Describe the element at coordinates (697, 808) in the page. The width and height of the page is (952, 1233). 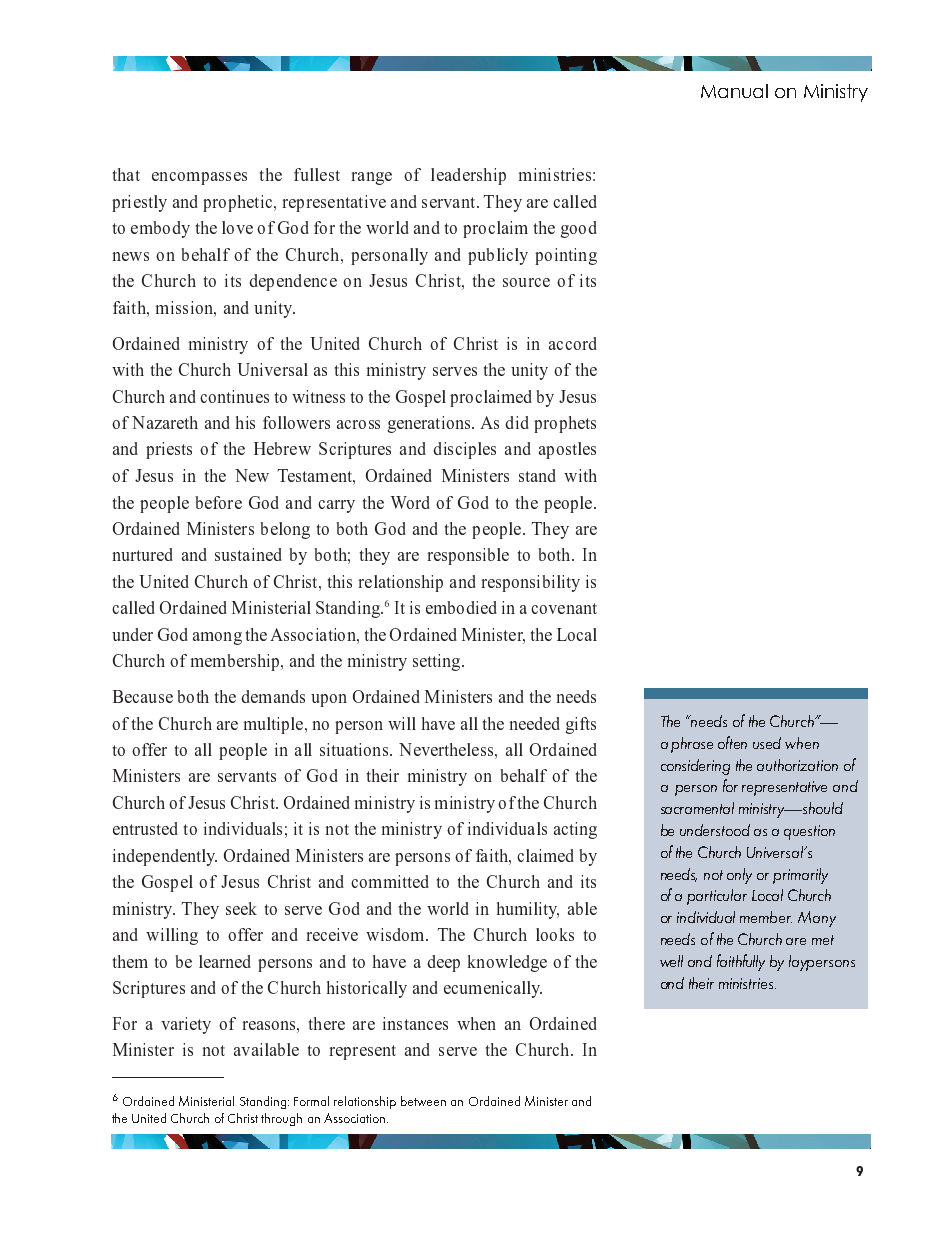
I see `sacramental` at that location.
